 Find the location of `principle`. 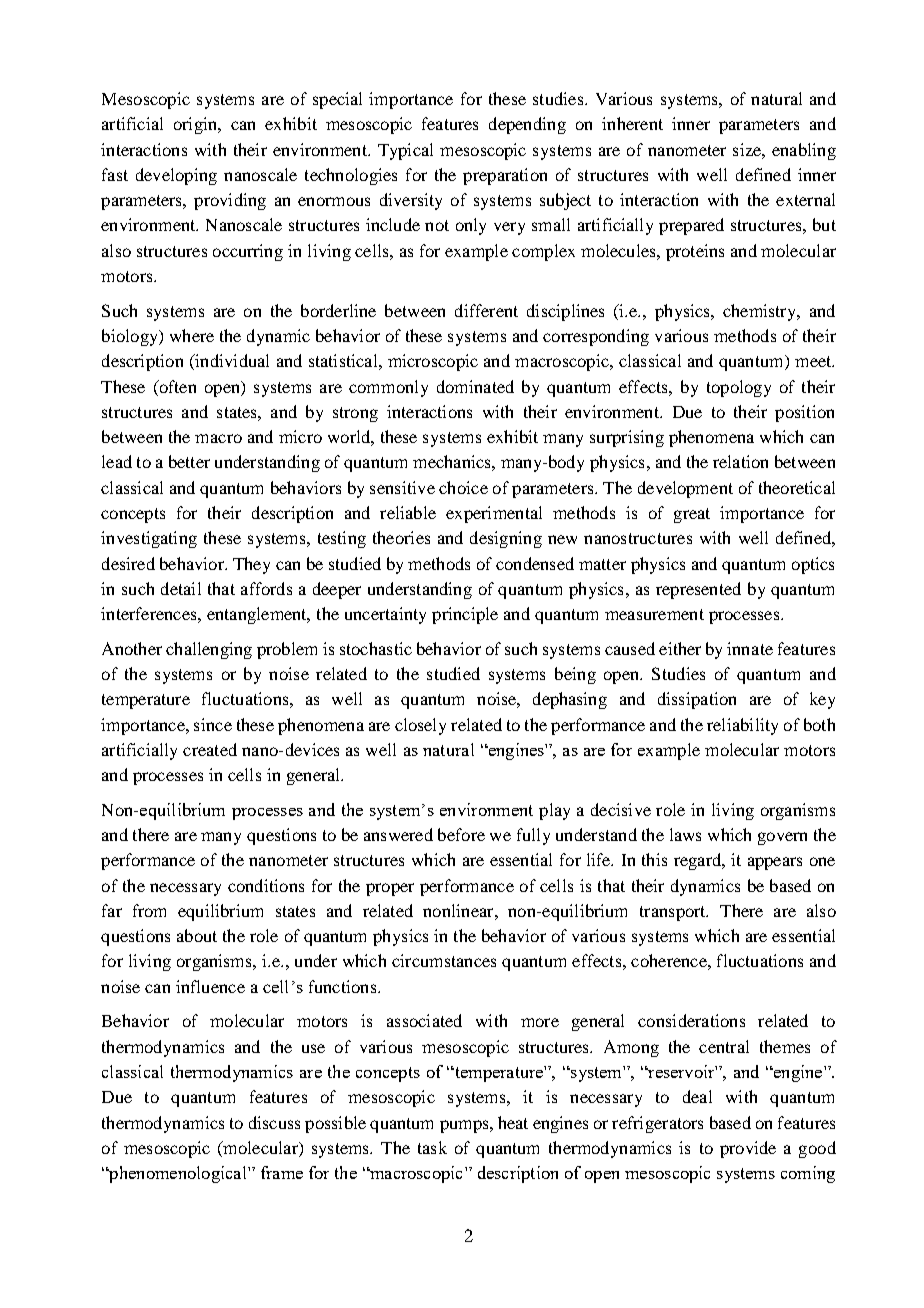

principle is located at coordinates (465, 615).
